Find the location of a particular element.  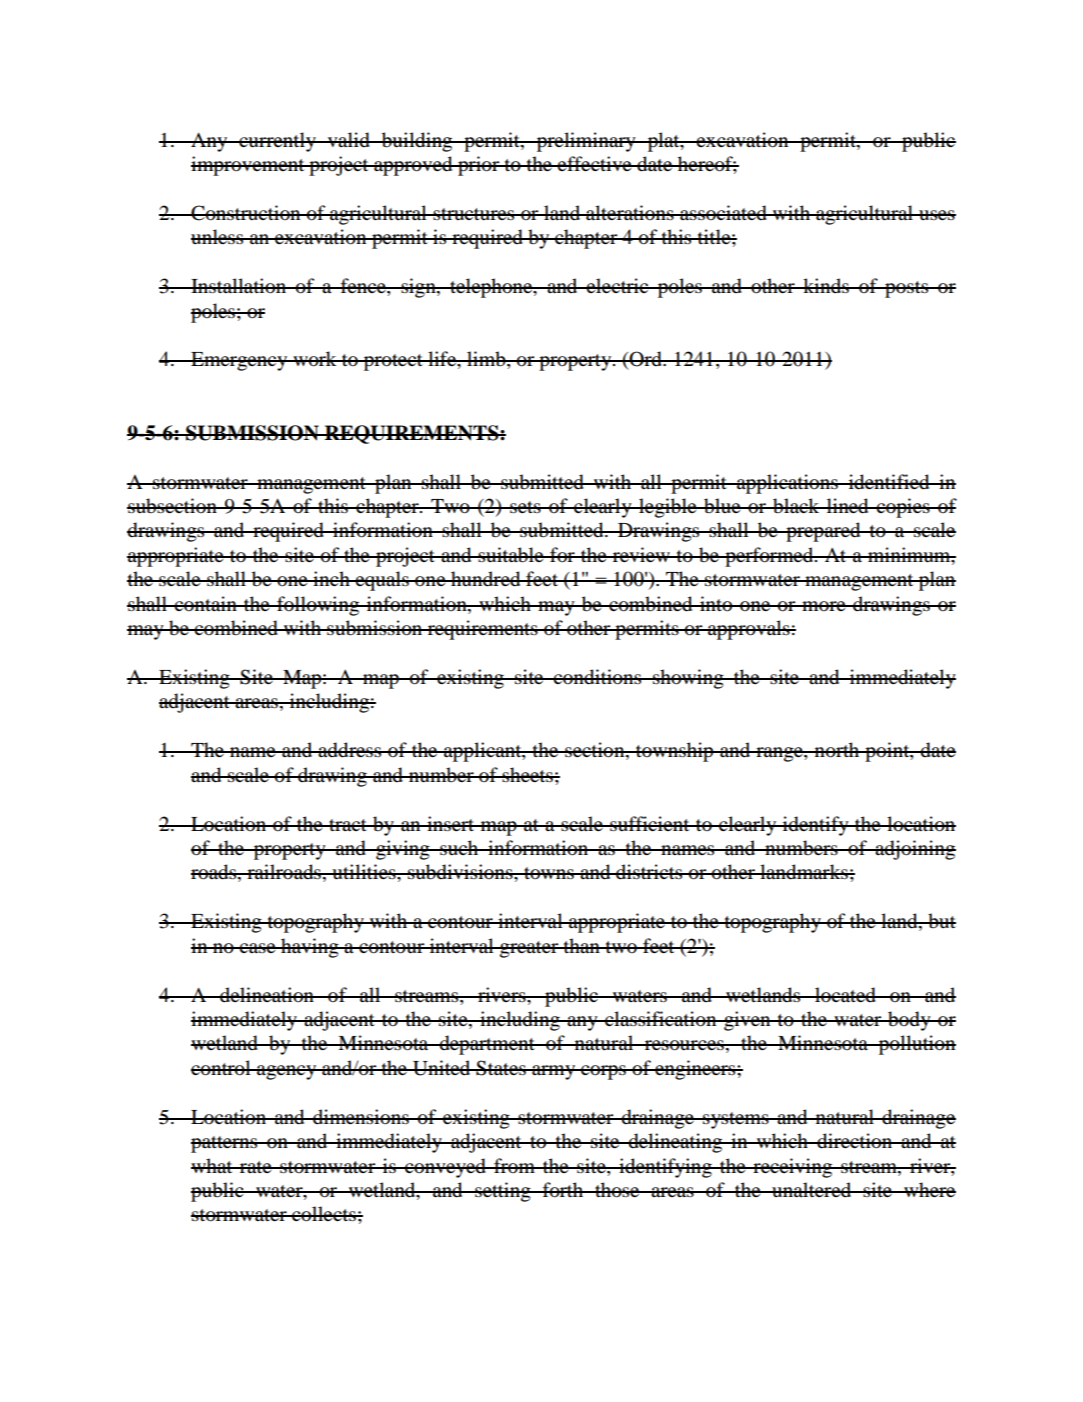

rate is located at coordinates (256, 1167).
